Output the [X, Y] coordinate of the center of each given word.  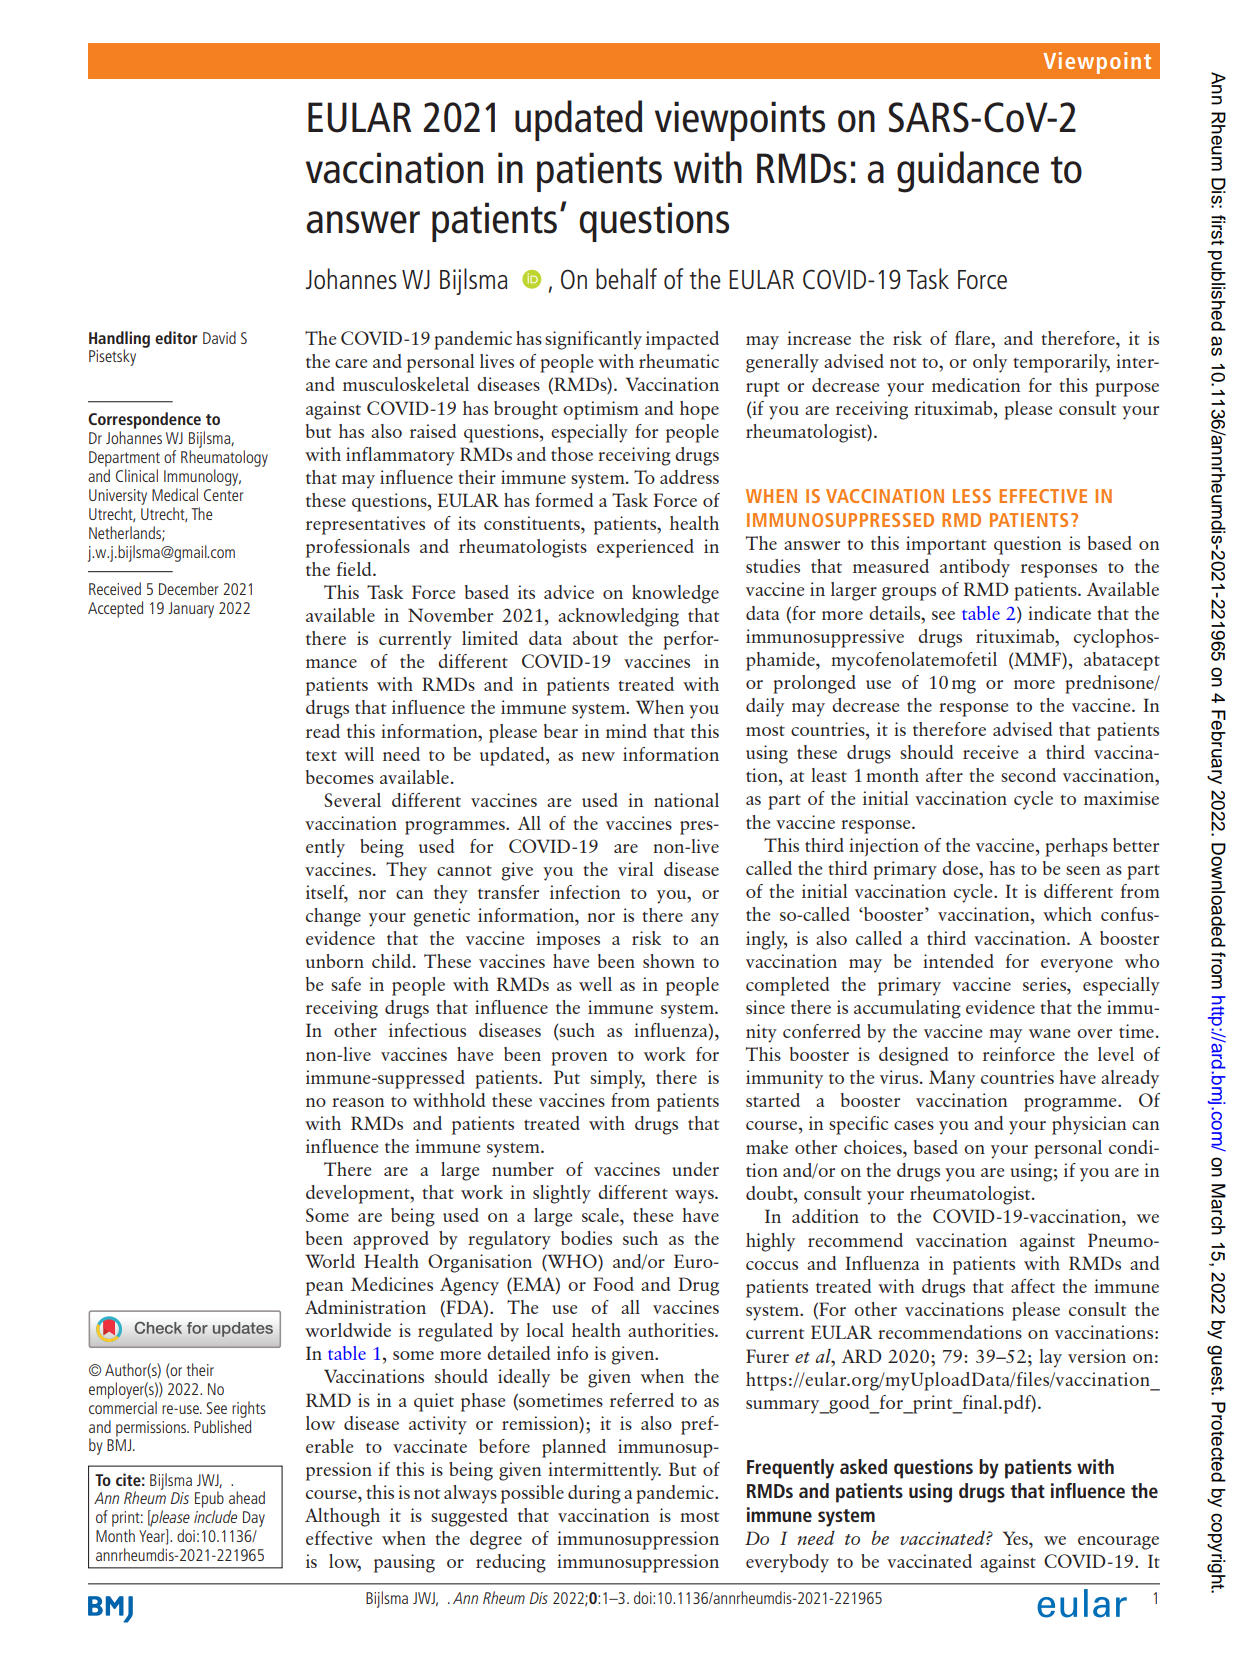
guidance [968, 172]
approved [391, 1240]
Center [224, 495]
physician [1089, 1125]
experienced [645, 548]
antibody [975, 568]
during [594, 1494]
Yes [1016, 1538]
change [333, 917]
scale [601, 1215]
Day [254, 1519]
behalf [626, 278]
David [219, 337]
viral [635, 869]
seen [1083, 870]
